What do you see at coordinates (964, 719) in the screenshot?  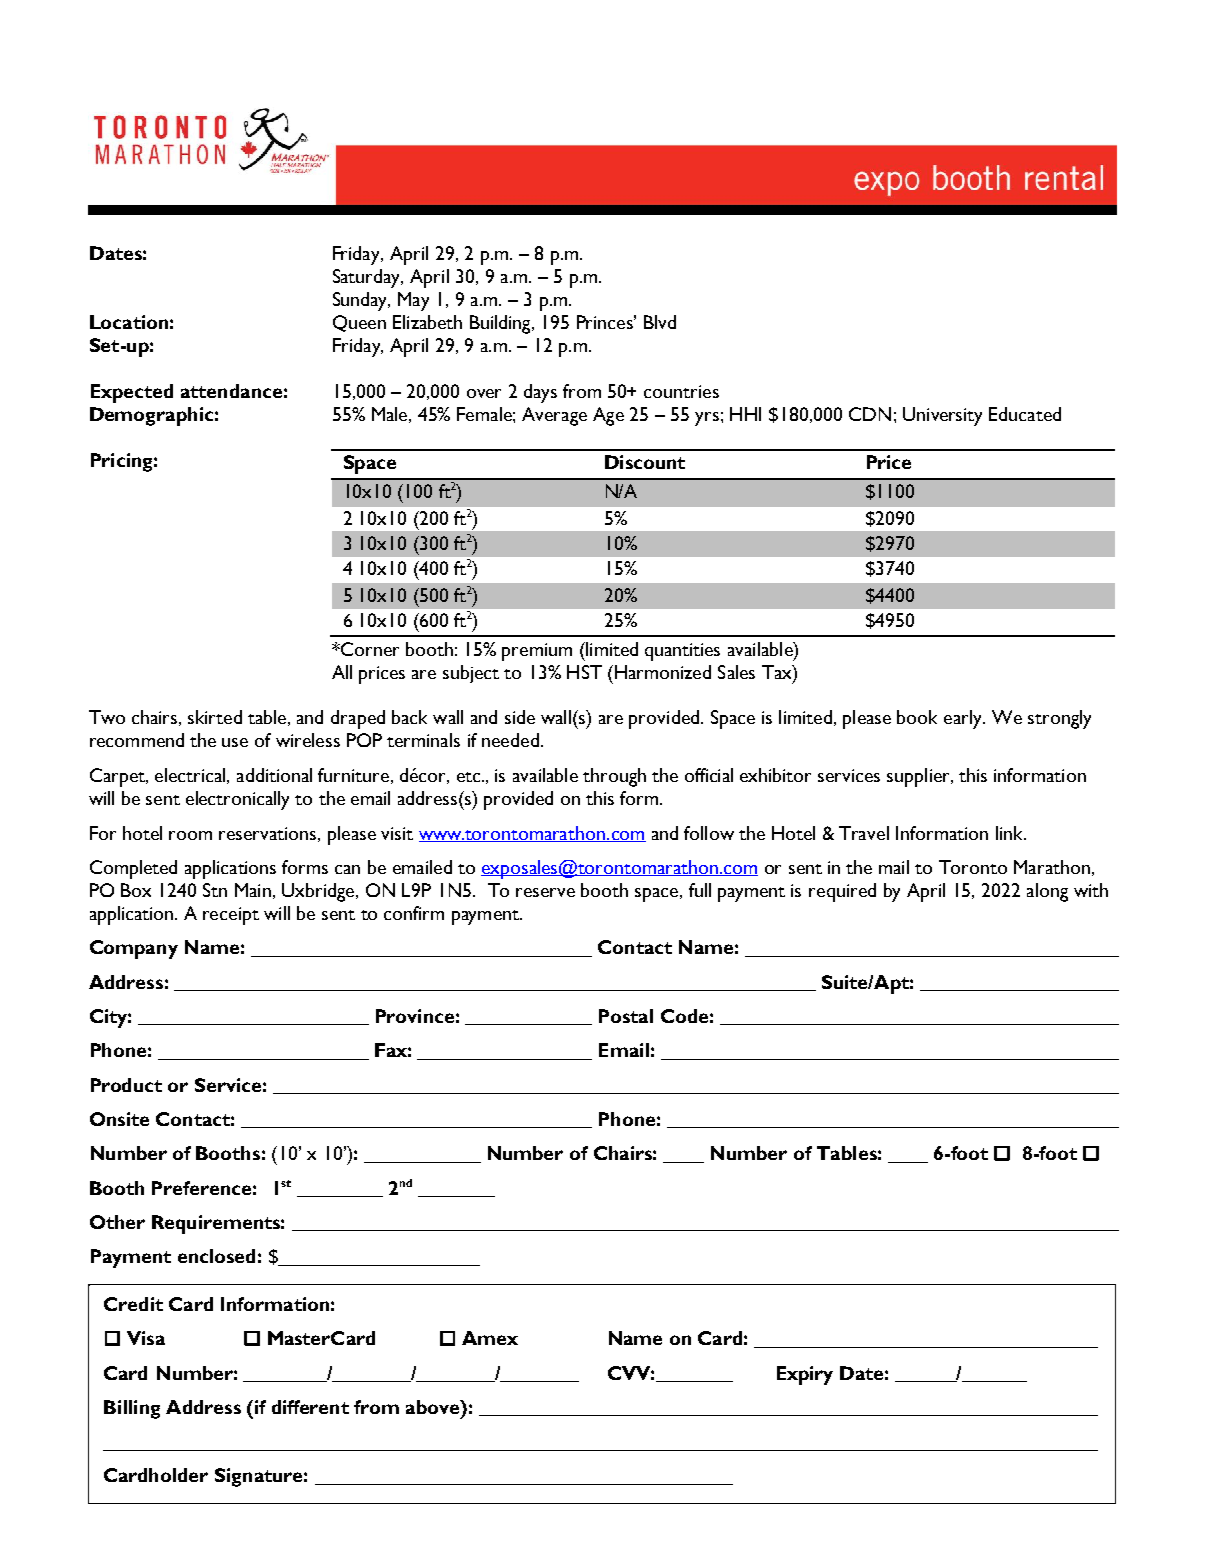 I see `early` at bounding box center [964, 719].
